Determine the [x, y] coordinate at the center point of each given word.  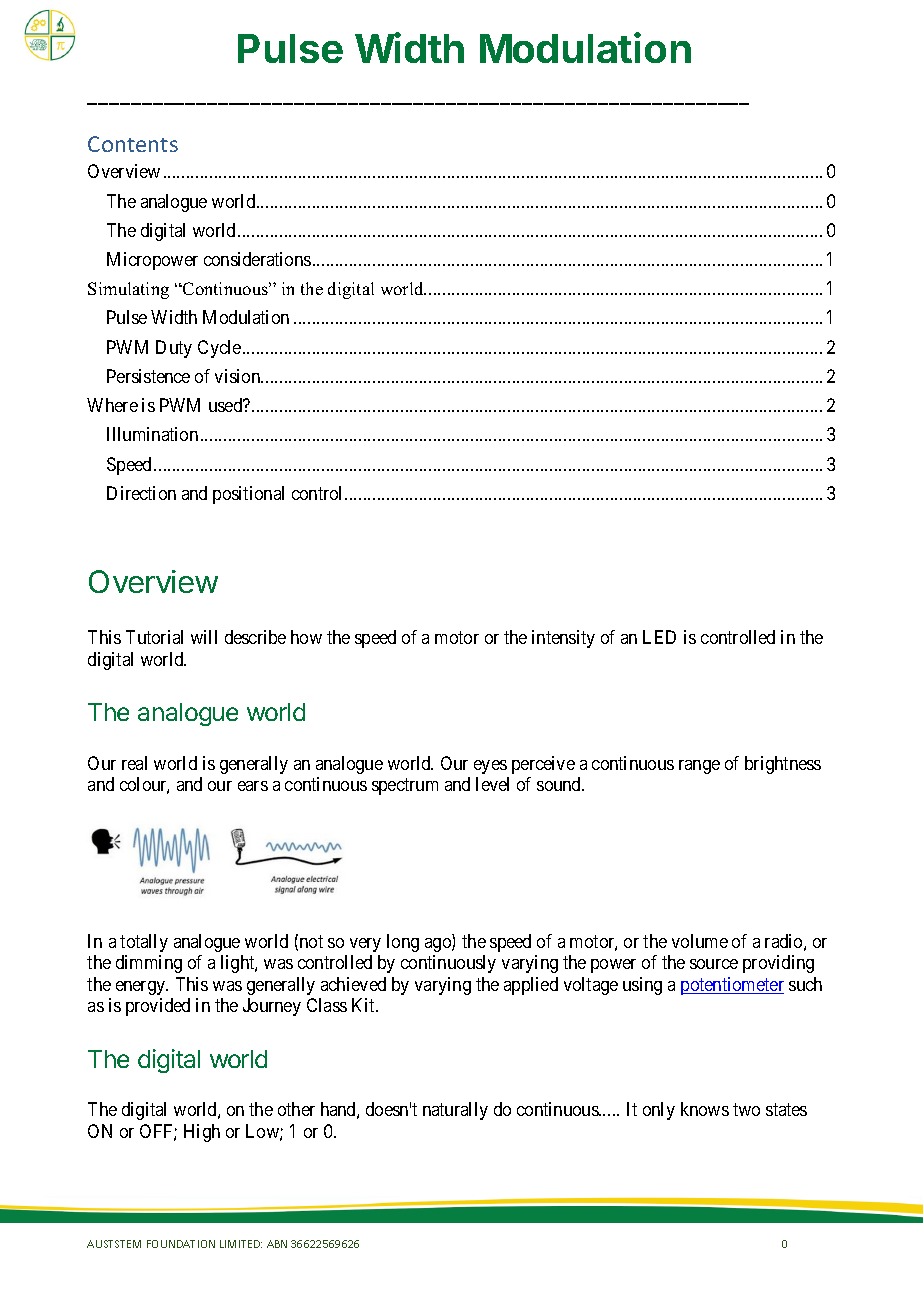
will [204, 637]
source [714, 964]
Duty [174, 349]
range [699, 767]
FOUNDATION [181, 1244]
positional [248, 495]
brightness [783, 765]
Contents [133, 144]
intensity [563, 639]
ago [439, 945]
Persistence [148, 376]
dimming [149, 964]
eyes [490, 767]
